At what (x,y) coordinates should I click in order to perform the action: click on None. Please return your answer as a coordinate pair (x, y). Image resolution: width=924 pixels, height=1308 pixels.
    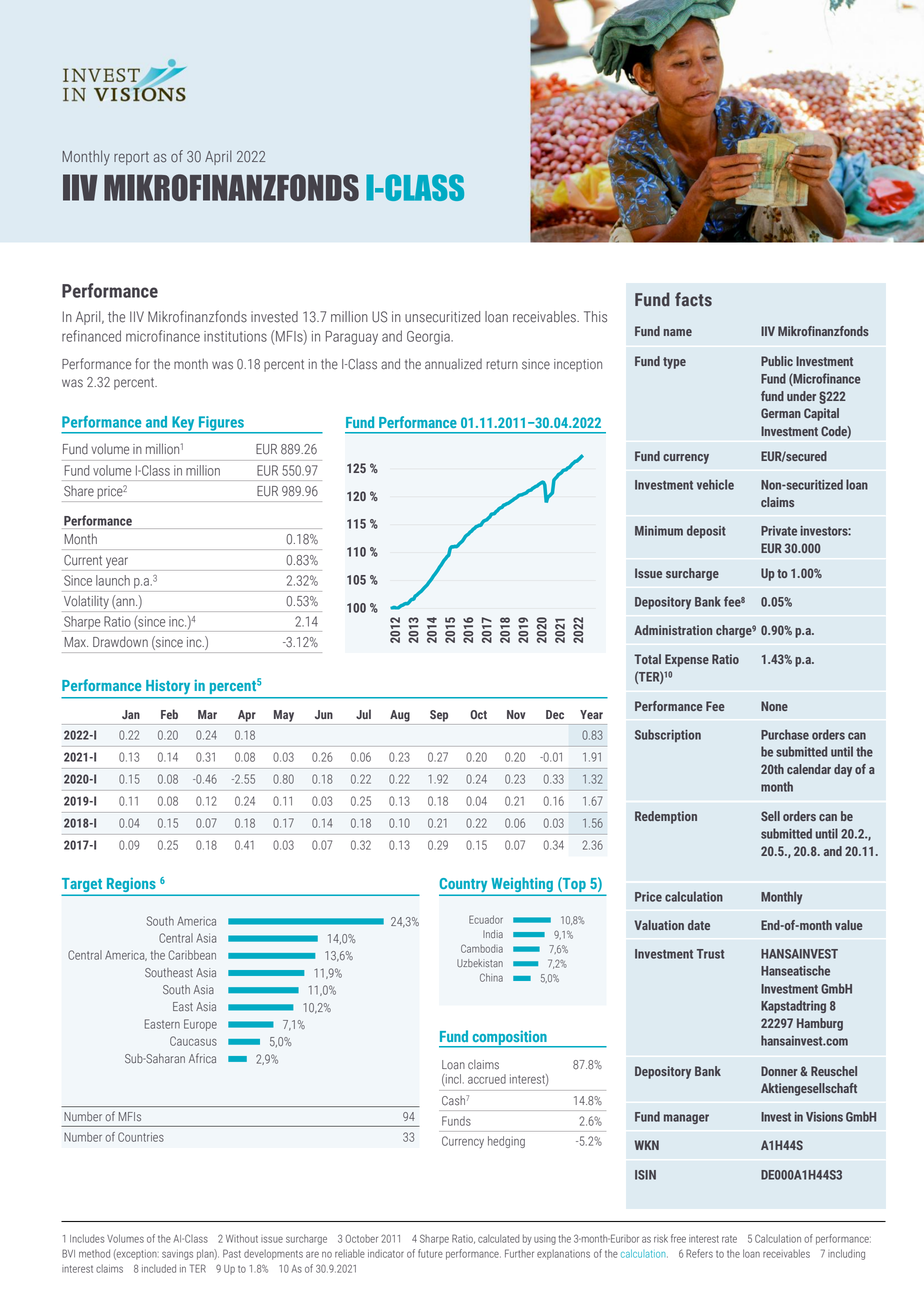
    Looking at the image, I should click on (774, 706).
